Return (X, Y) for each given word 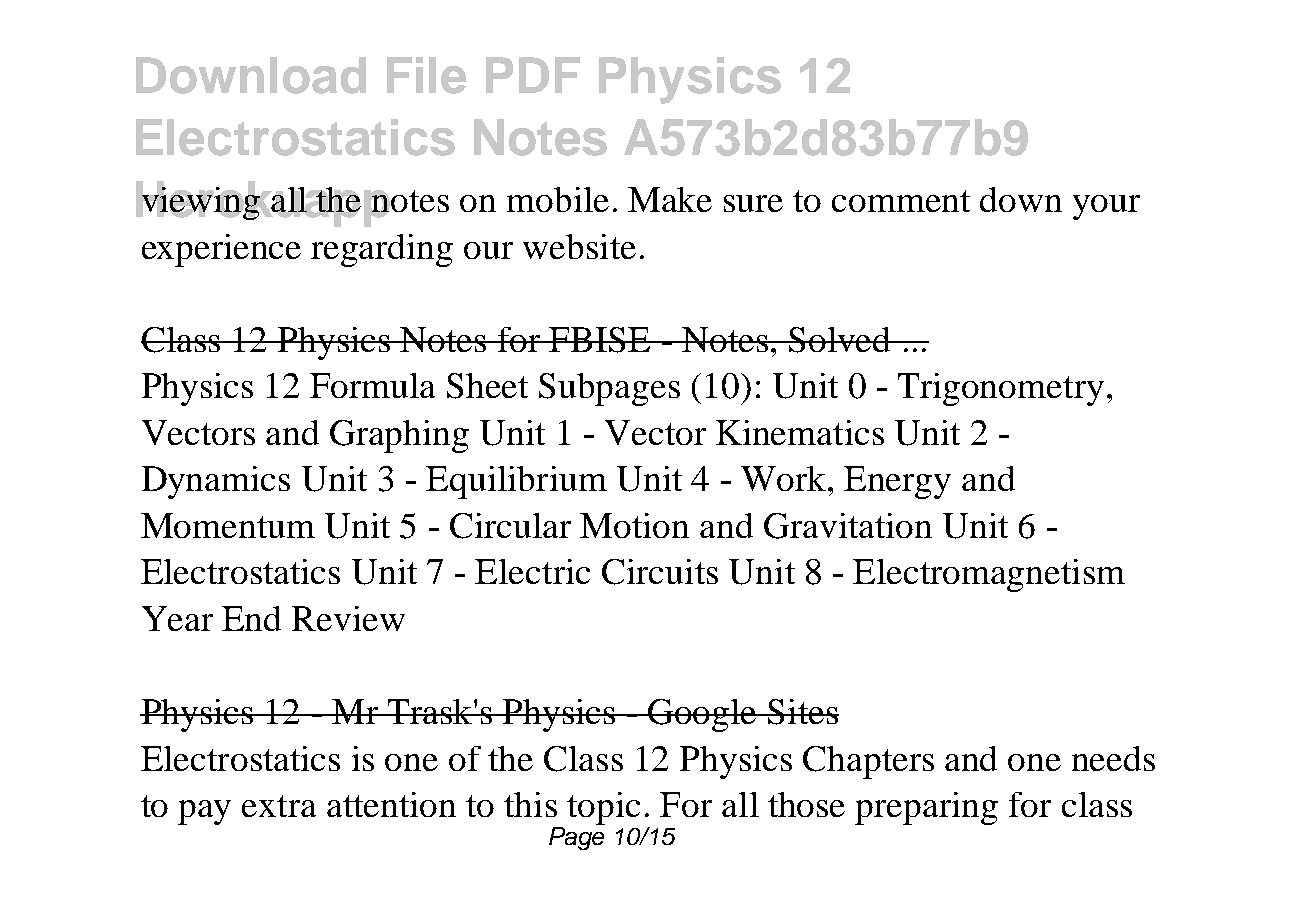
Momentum (228, 525)
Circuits (660, 572)
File (426, 75)
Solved (840, 340)
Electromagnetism (989, 575)
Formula (372, 385)
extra (279, 806)
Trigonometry (1001, 389)
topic (603, 808)
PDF (533, 75)
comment (901, 201)
